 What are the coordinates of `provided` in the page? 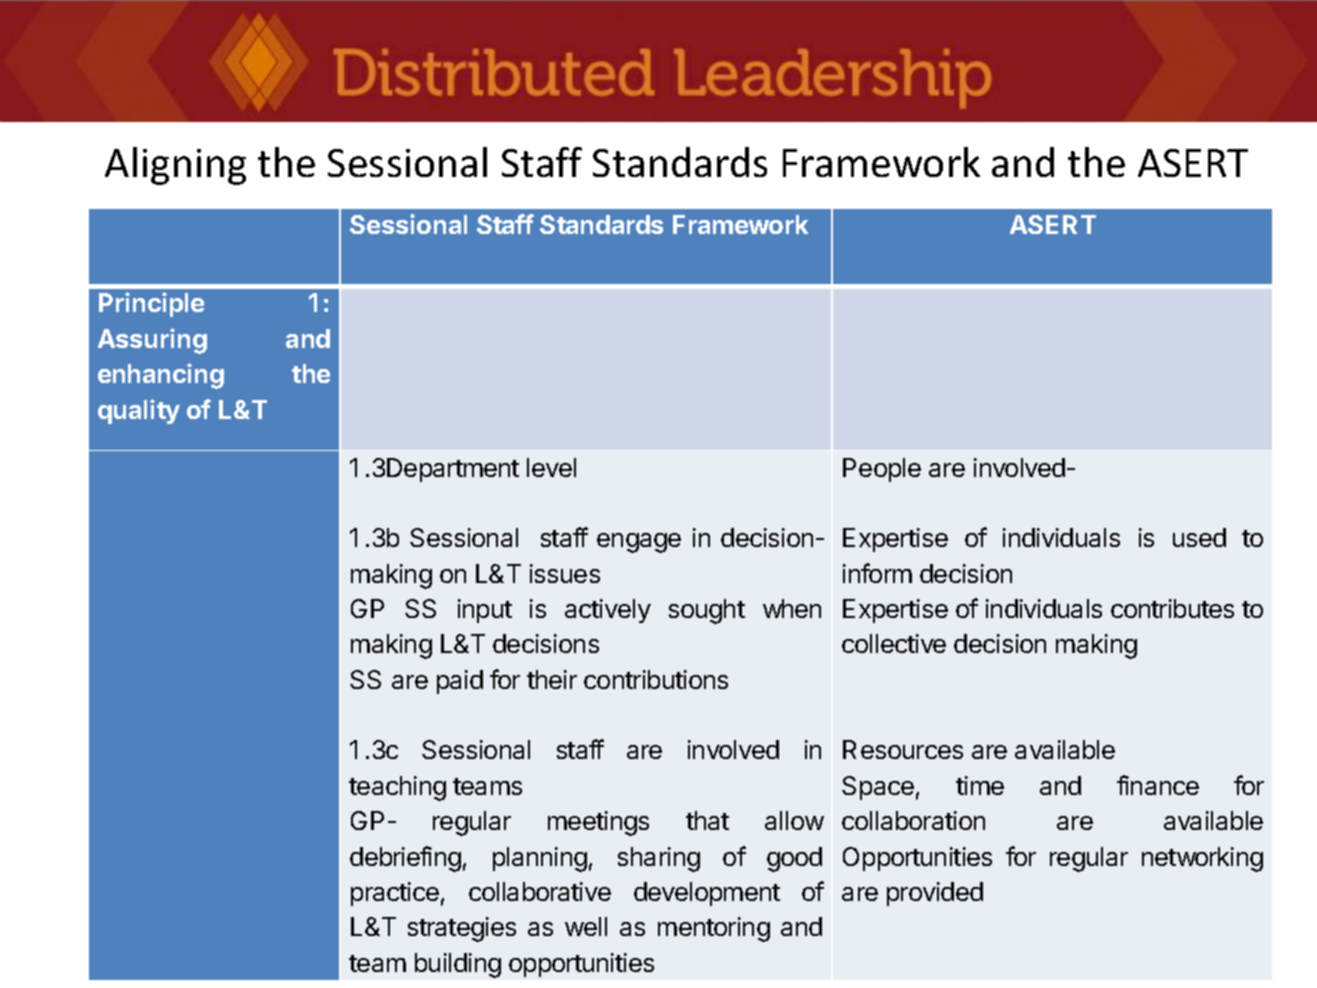 It's located at (935, 894).
